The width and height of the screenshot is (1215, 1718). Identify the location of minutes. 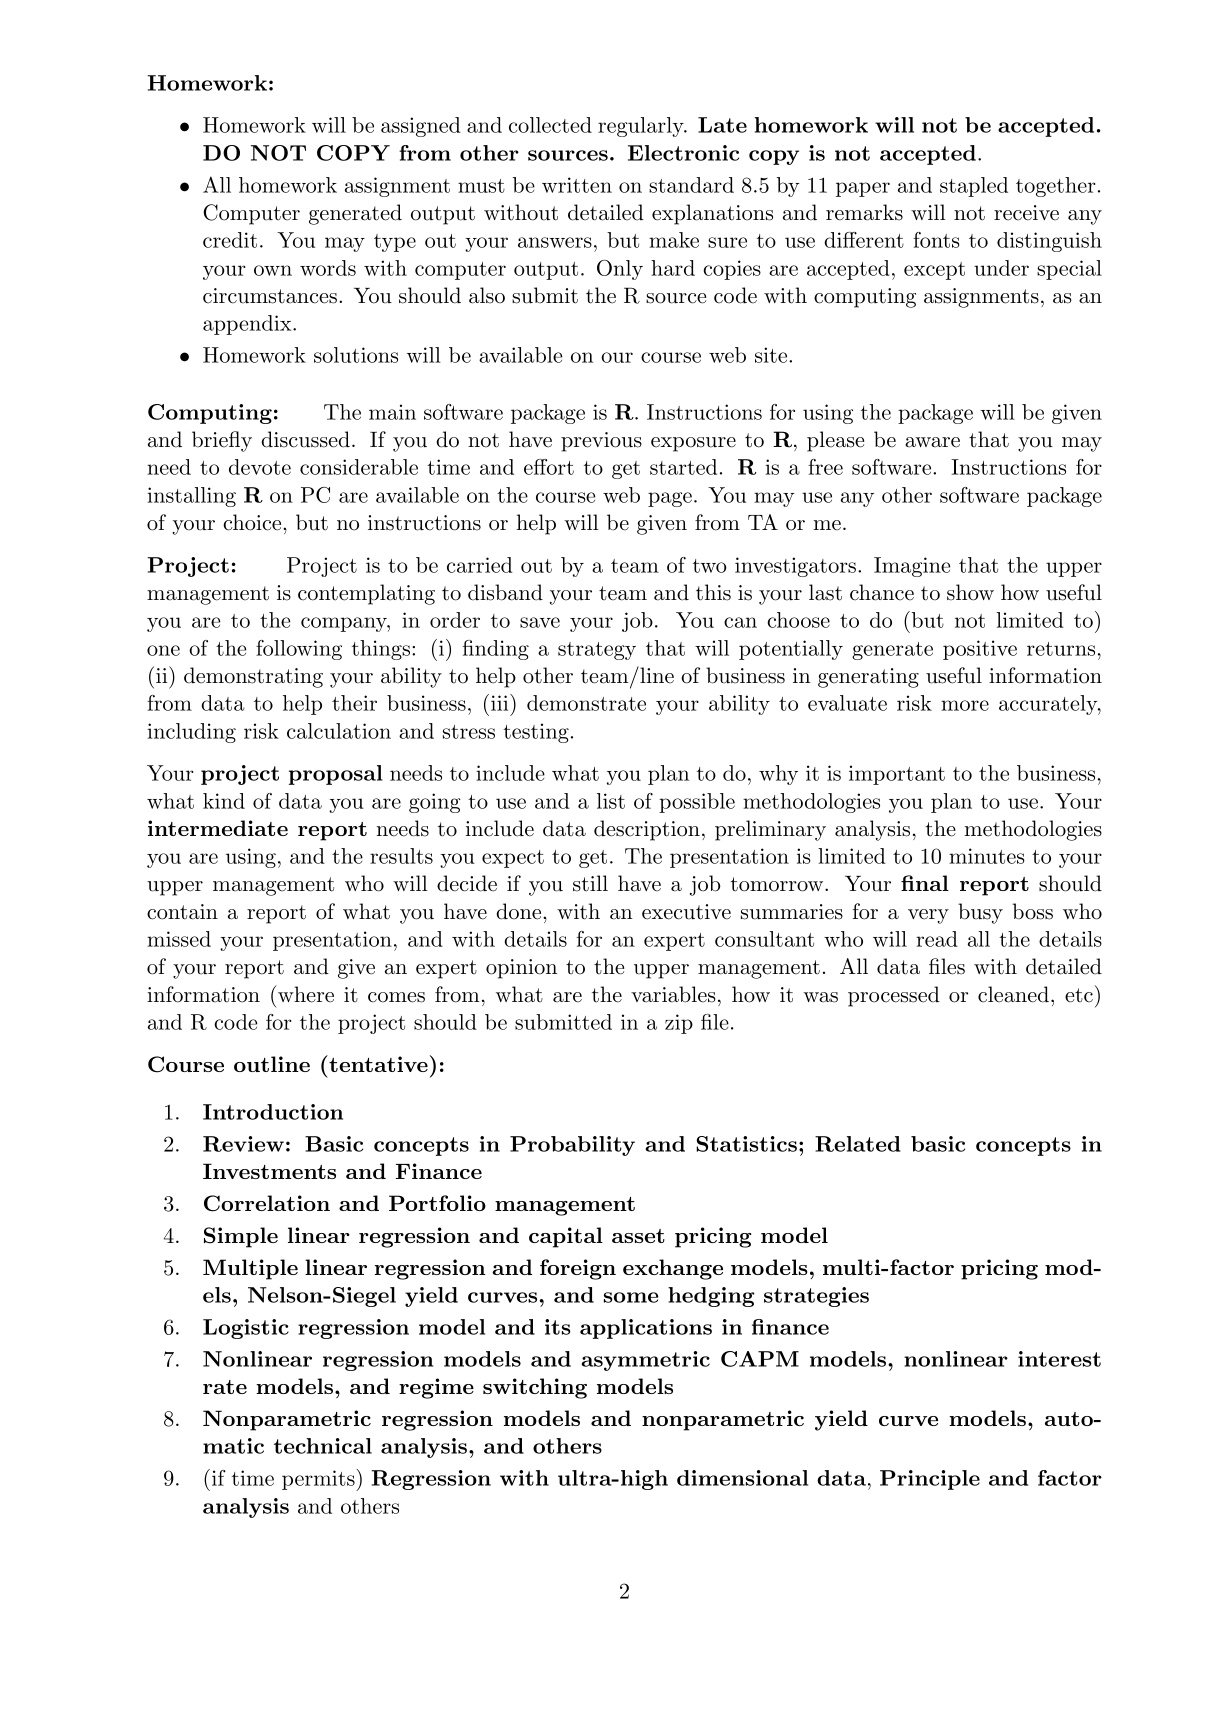
(987, 856).
